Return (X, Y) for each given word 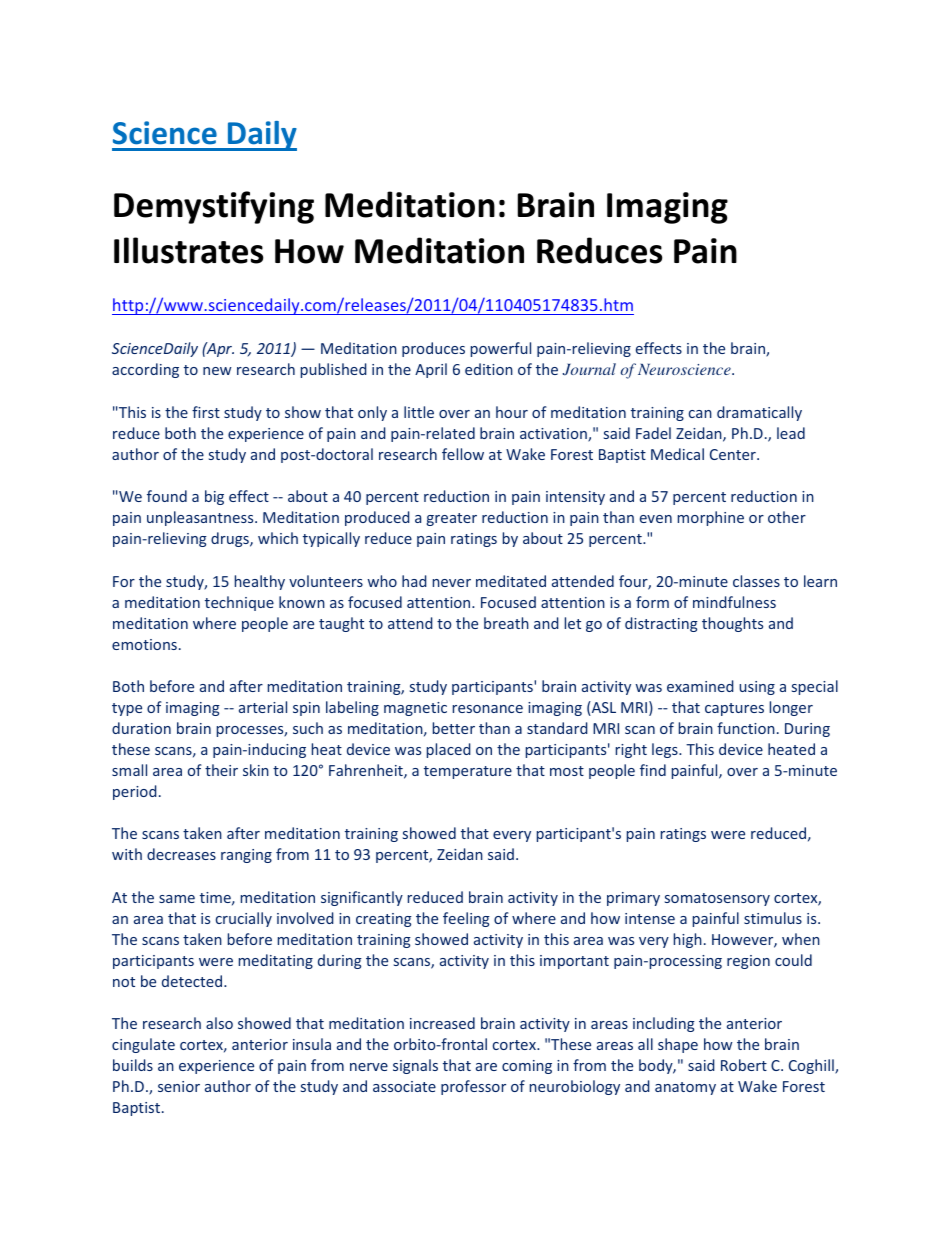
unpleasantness (201, 518)
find (653, 770)
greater (452, 519)
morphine (711, 518)
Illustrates (188, 250)
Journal (589, 369)
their (221, 770)
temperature (468, 772)
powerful (501, 349)
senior (179, 1086)
